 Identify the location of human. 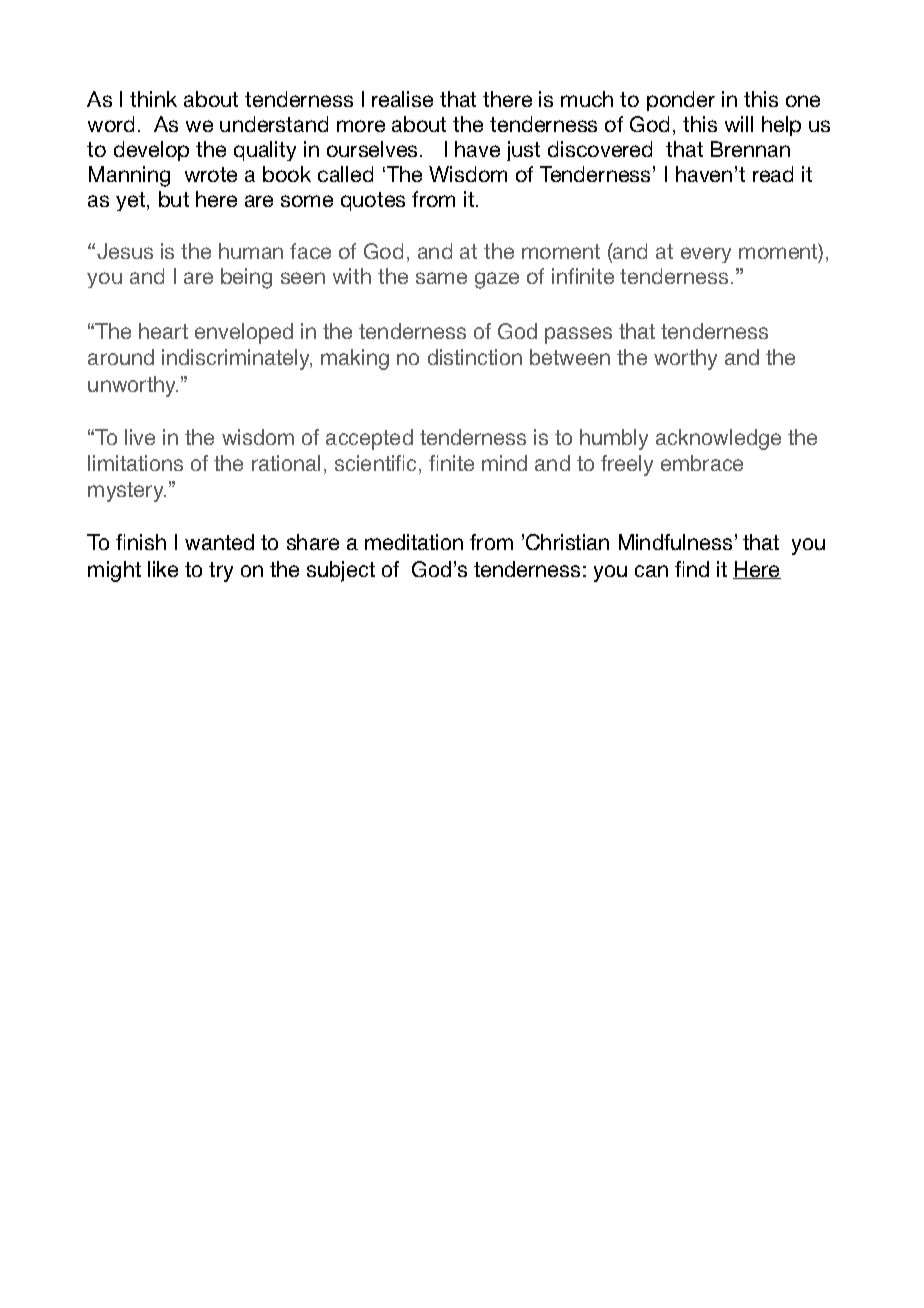
(251, 251).
